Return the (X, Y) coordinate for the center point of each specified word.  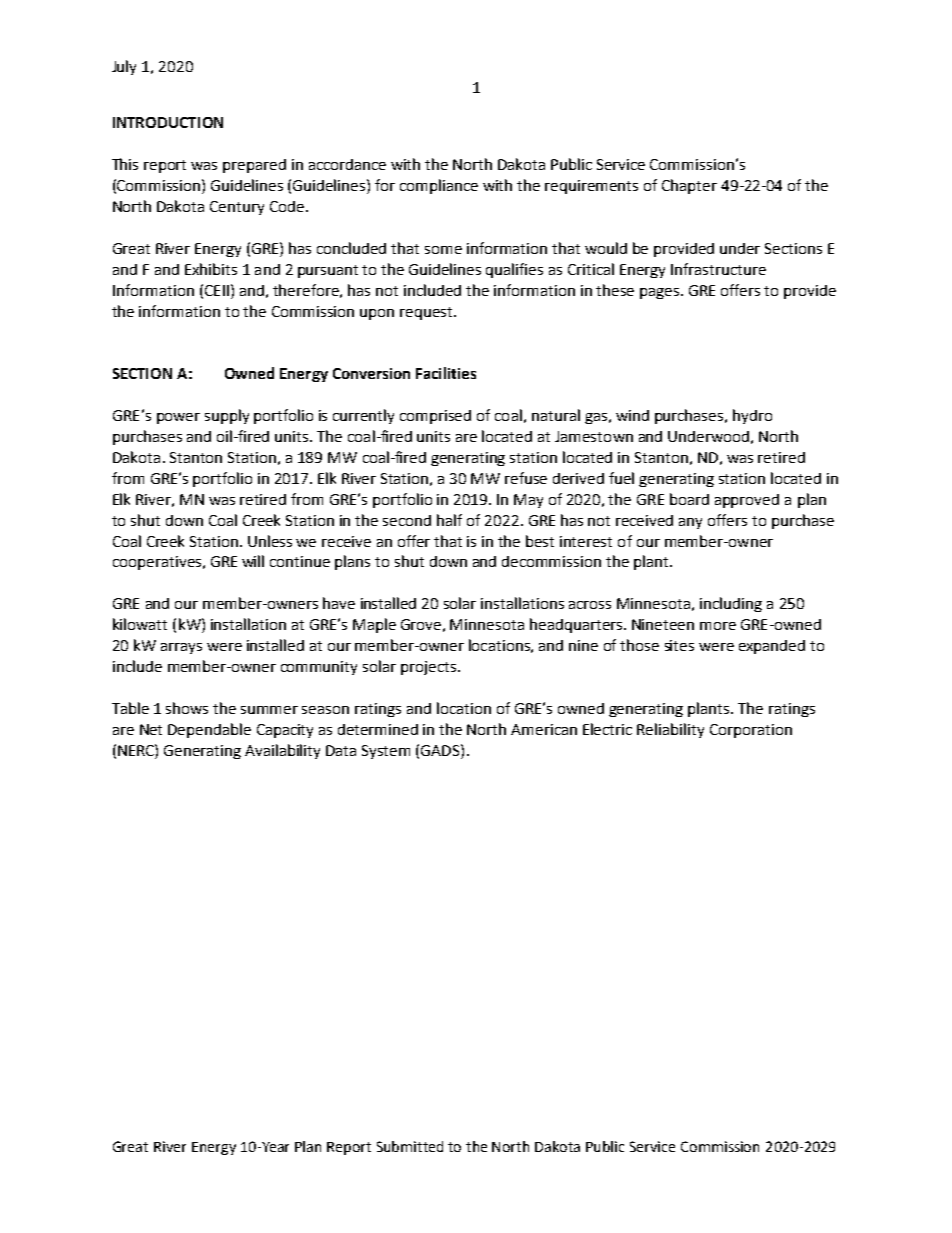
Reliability (670, 730)
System (386, 752)
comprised (435, 417)
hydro (752, 416)
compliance (439, 186)
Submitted (410, 1146)
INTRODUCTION (168, 122)
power (178, 418)
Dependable (209, 730)
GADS (441, 750)
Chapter (689, 186)
